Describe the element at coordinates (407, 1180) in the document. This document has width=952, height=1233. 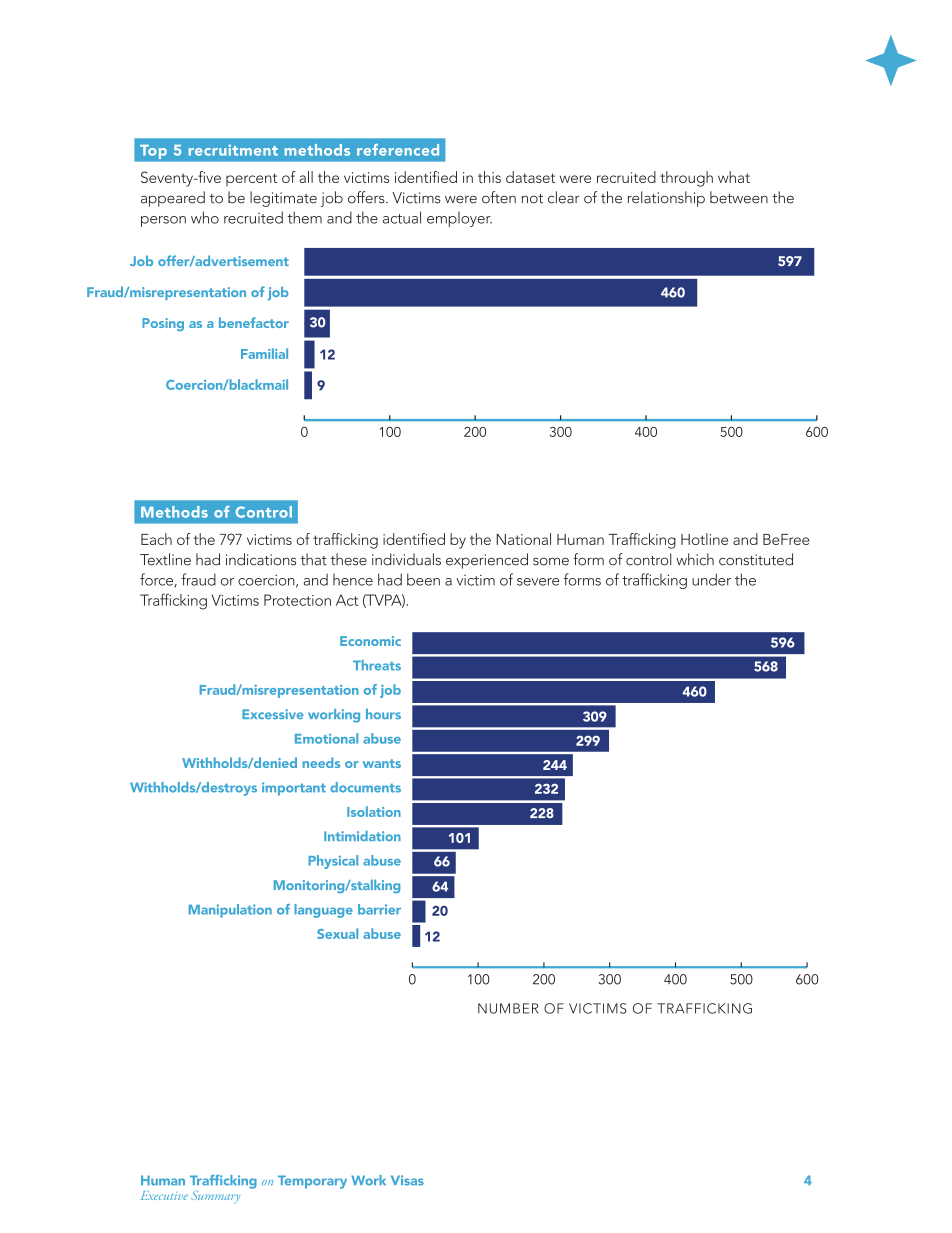
I see `Visas` at that location.
